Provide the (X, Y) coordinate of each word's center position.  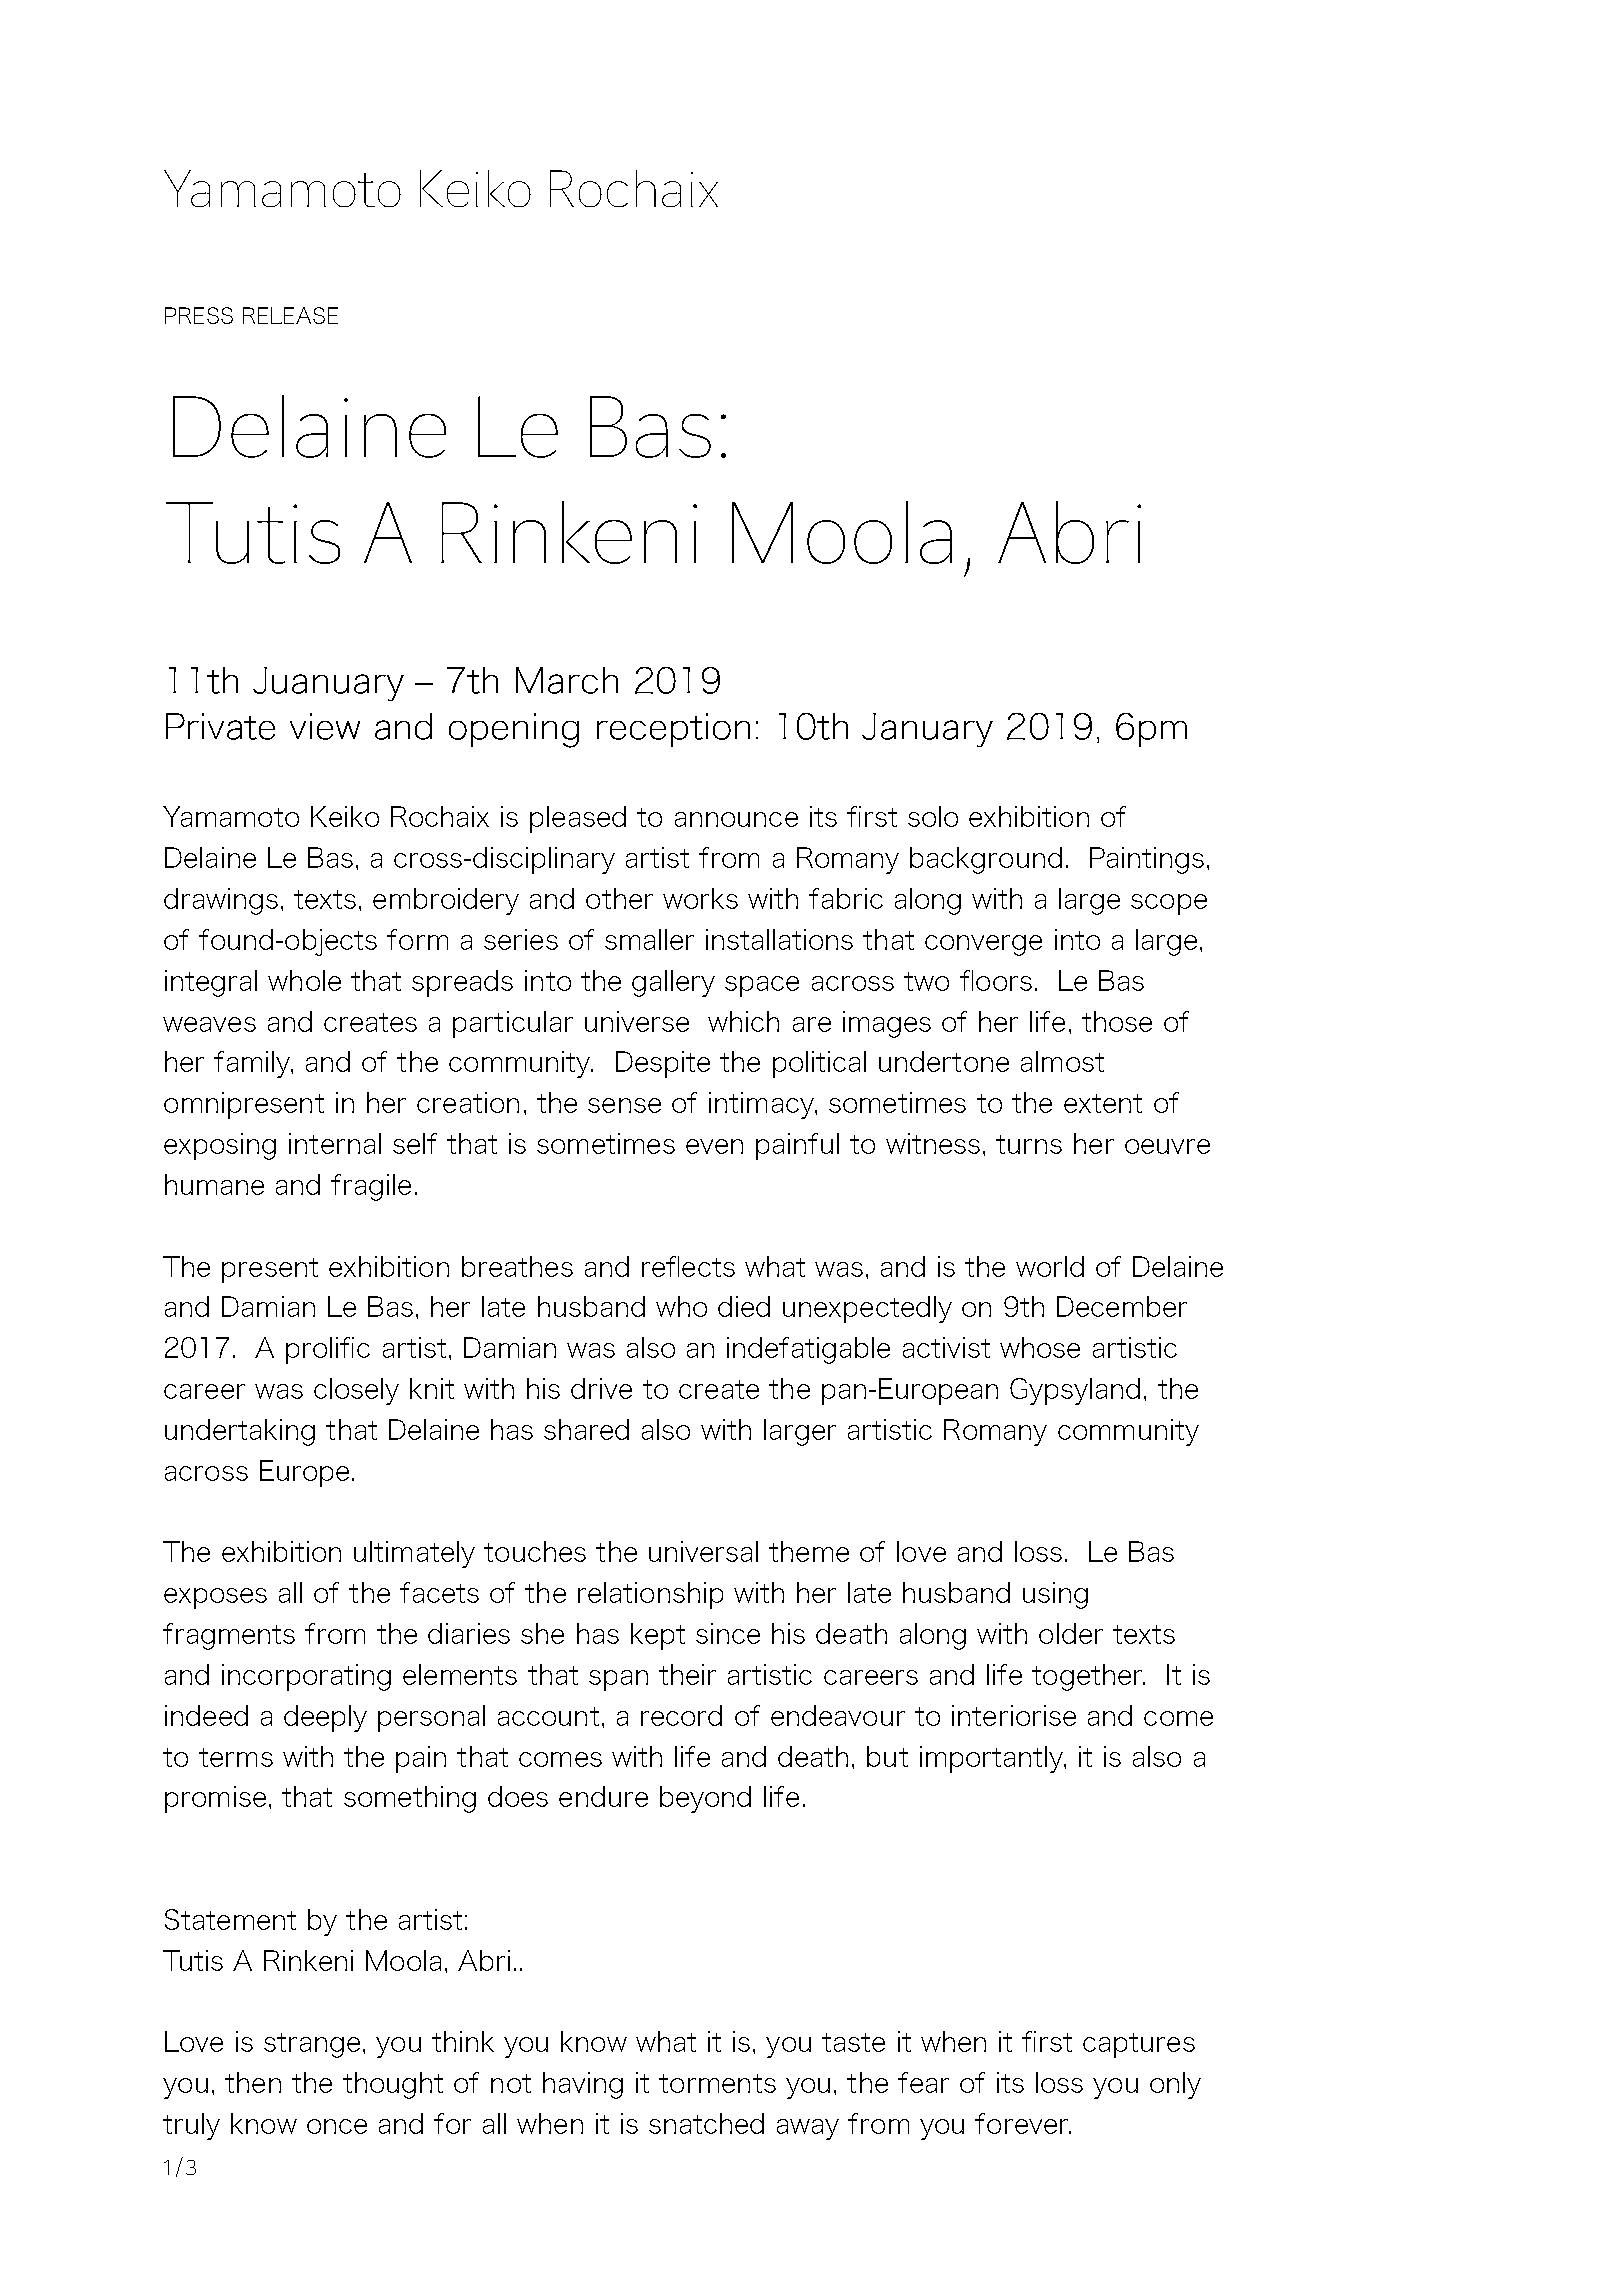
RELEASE (290, 315)
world (1050, 1266)
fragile (371, 1187)
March (567, 680)
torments (717, 2083)
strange (312, 2045)
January (927, 730)
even (714, 1146)
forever (1023, 2123)
